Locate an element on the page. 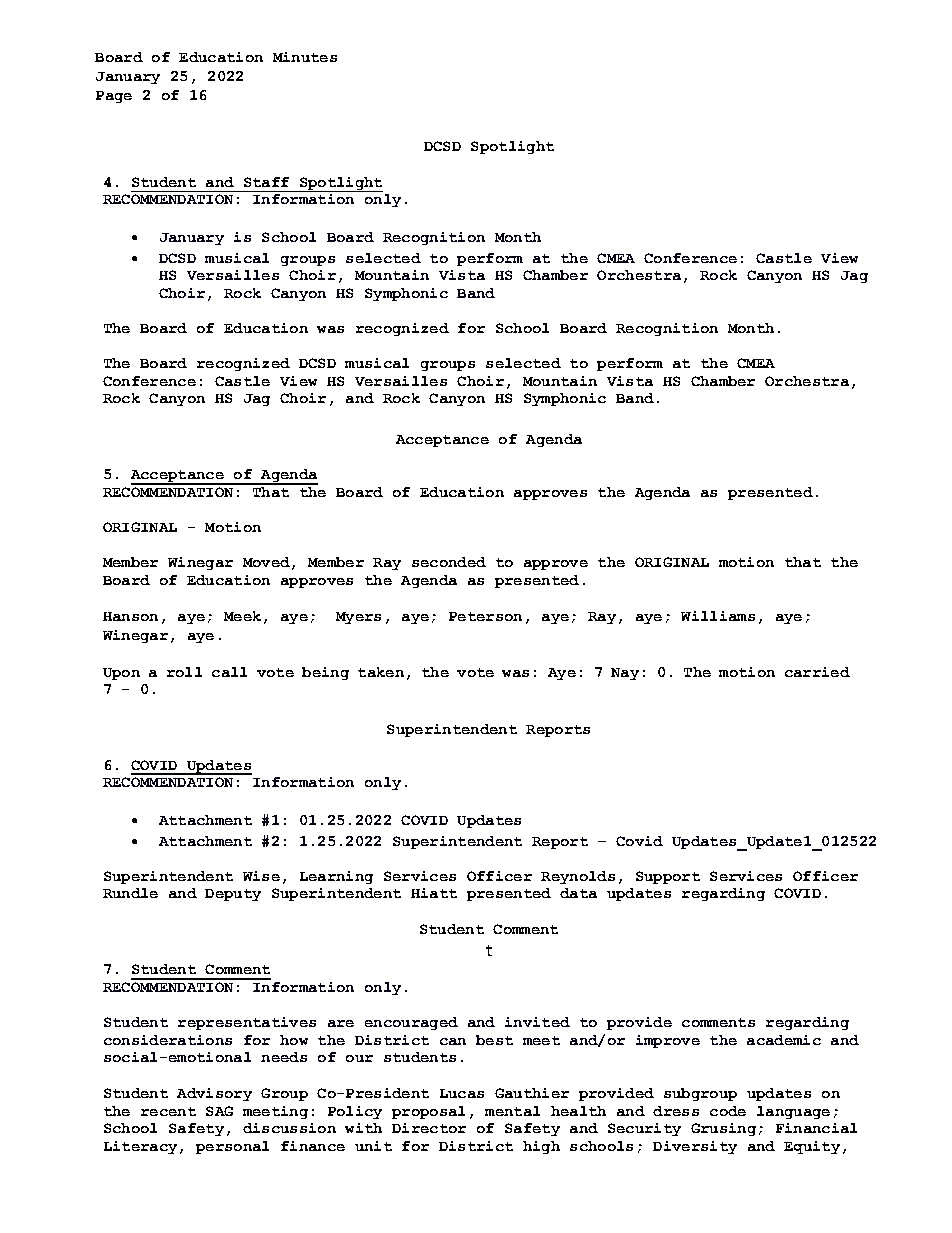 Image resolution: width=952 pixels, height=1233 pixels. SAG is located at coordinates (219, 1111).
